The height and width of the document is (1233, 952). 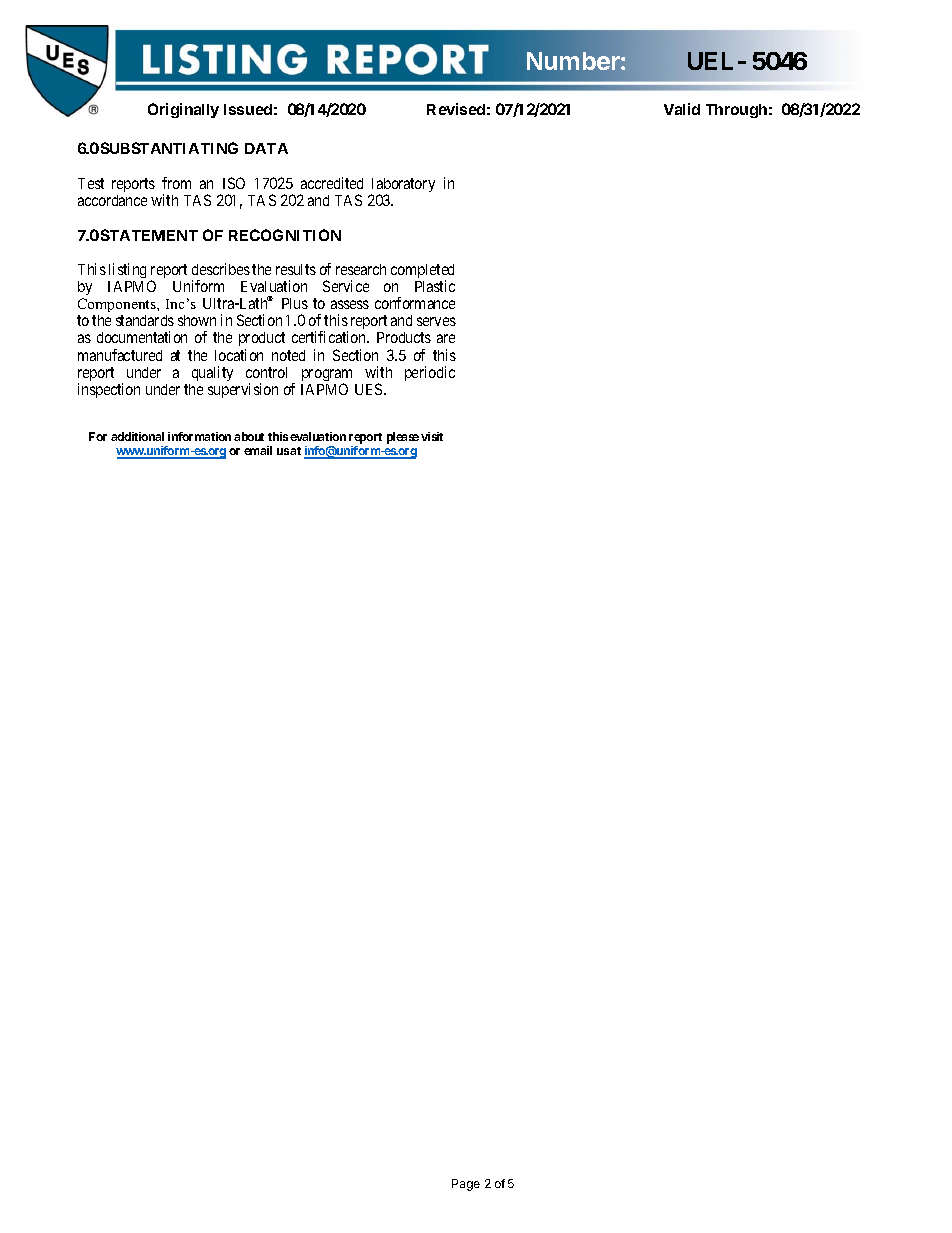 I want to click on laboratory, so click(x=402, y=187).
